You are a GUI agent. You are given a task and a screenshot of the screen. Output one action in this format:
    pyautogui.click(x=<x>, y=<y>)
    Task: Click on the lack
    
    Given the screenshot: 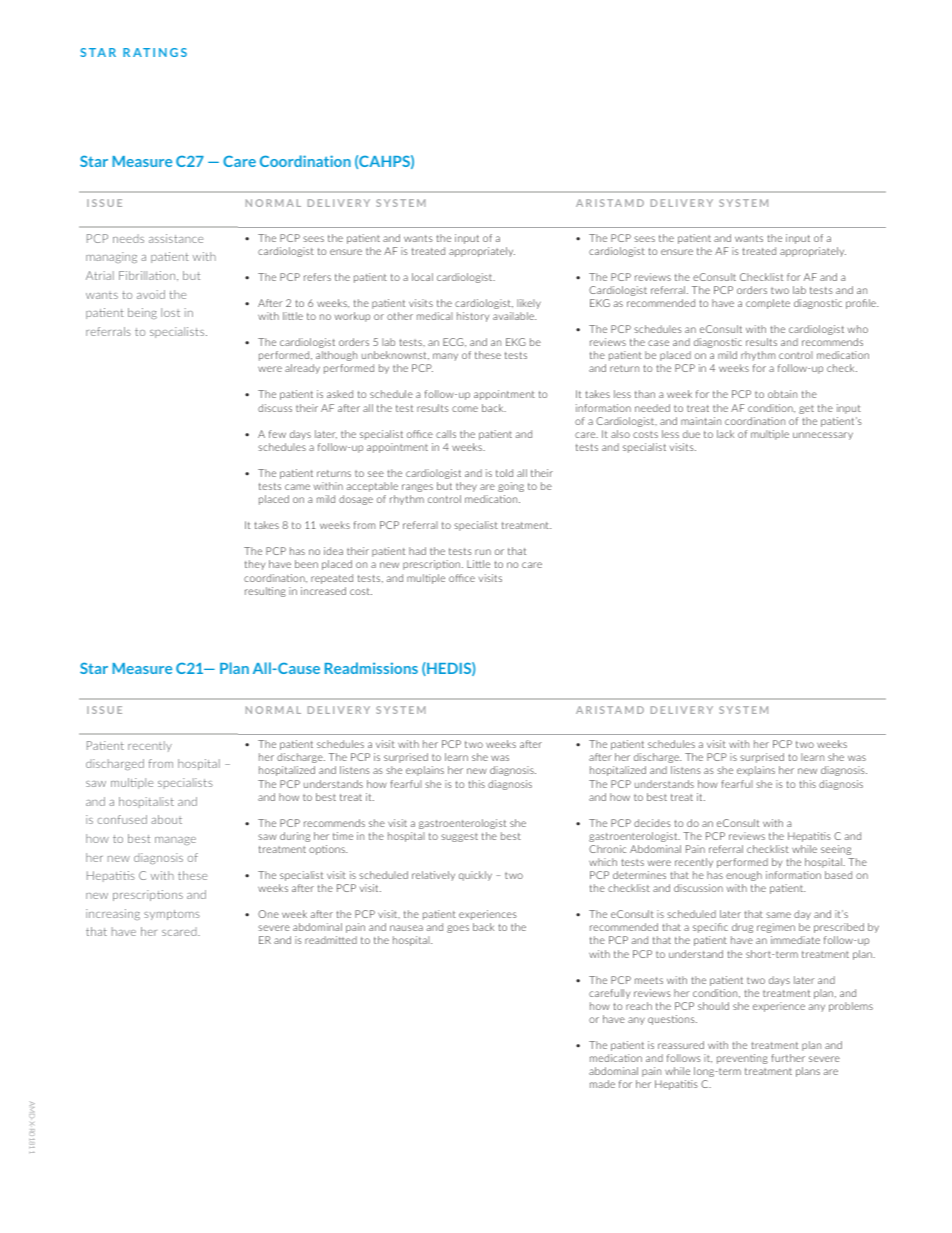 What is the action you would take?
    pyautogui.click(x=725, y=434)
